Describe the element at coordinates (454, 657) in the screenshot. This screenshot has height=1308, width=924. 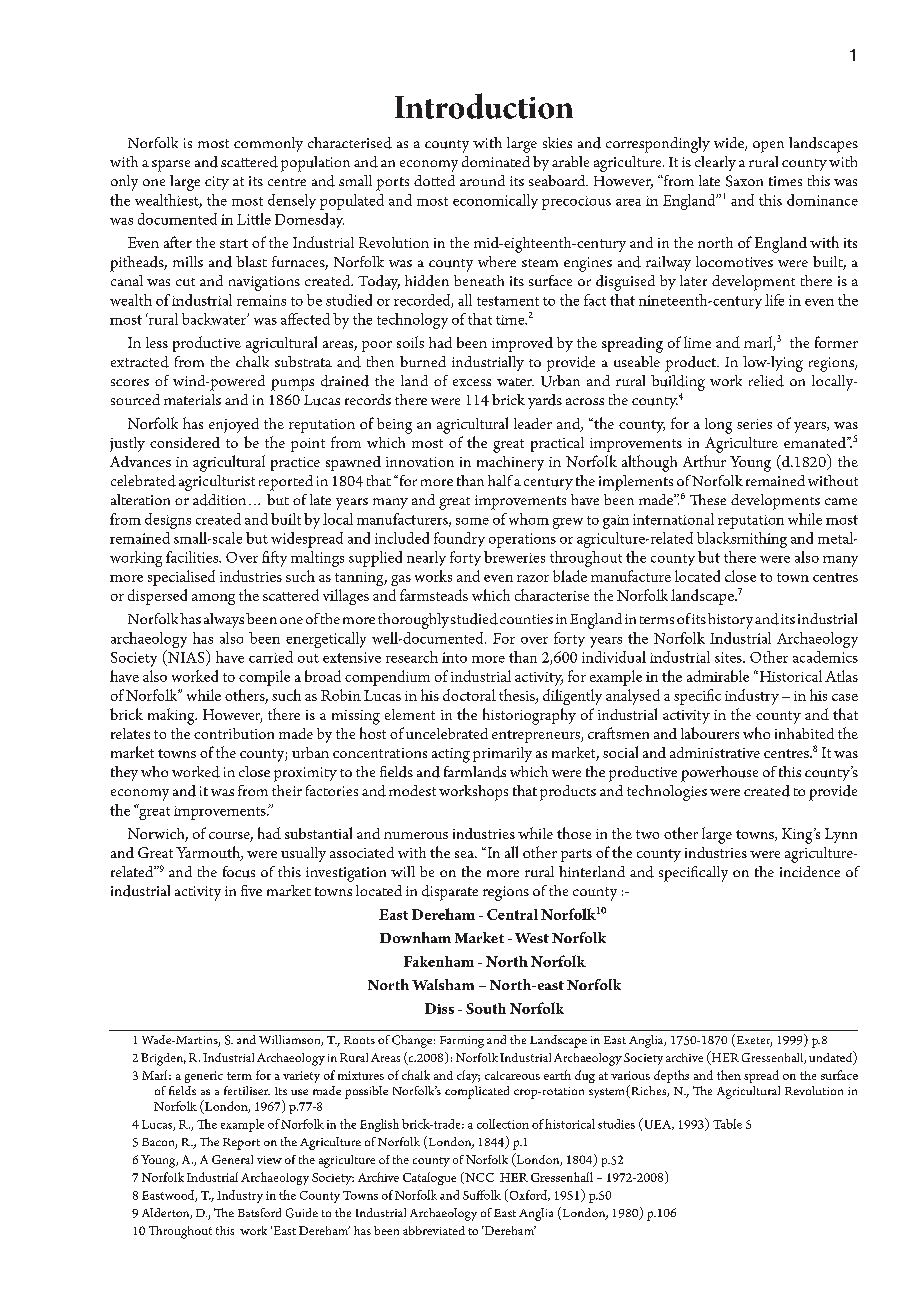
I see `into` at that location.
